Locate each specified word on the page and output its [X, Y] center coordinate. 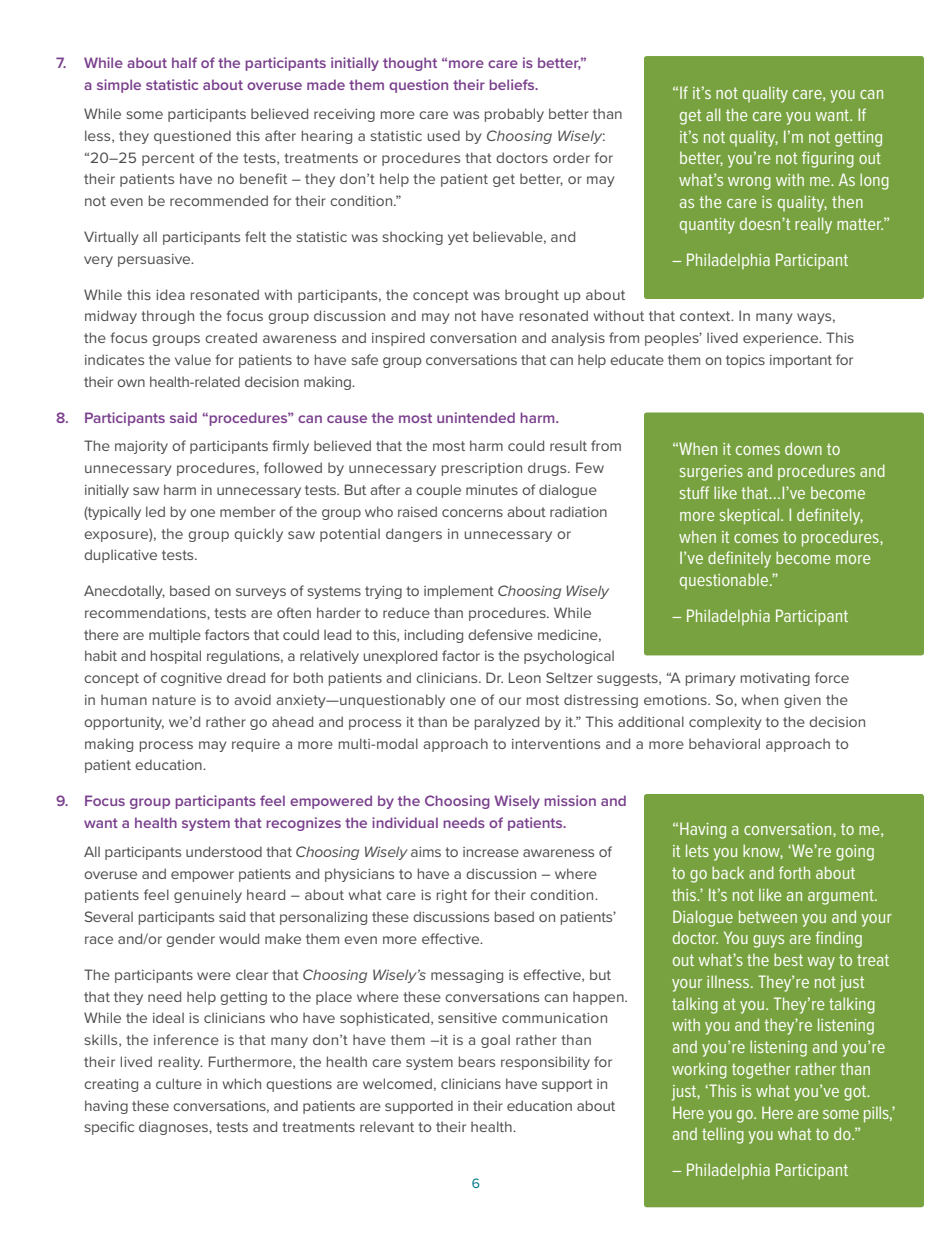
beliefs [513, 84]
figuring [828, 159]
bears [477, 1061]
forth [794, 872]
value [193, 359]
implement [459, 592]
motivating [775, 679]
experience [782, 339]
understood [224, 851]
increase [491, 852]
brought [532, 296]
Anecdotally [124, 592]
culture [179, 1083]
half [184, 62]
